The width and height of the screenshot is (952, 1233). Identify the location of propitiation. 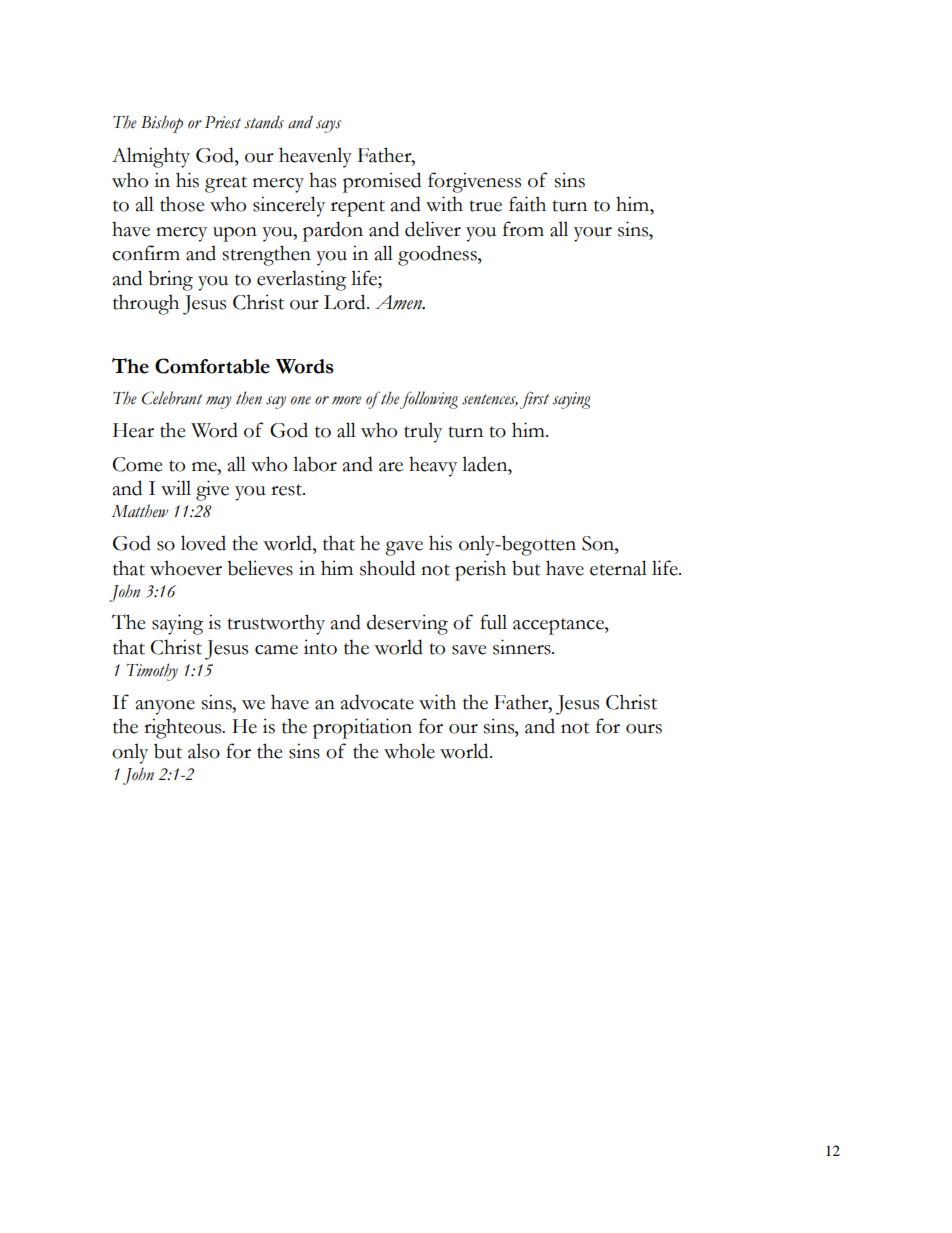
(362, 728).
